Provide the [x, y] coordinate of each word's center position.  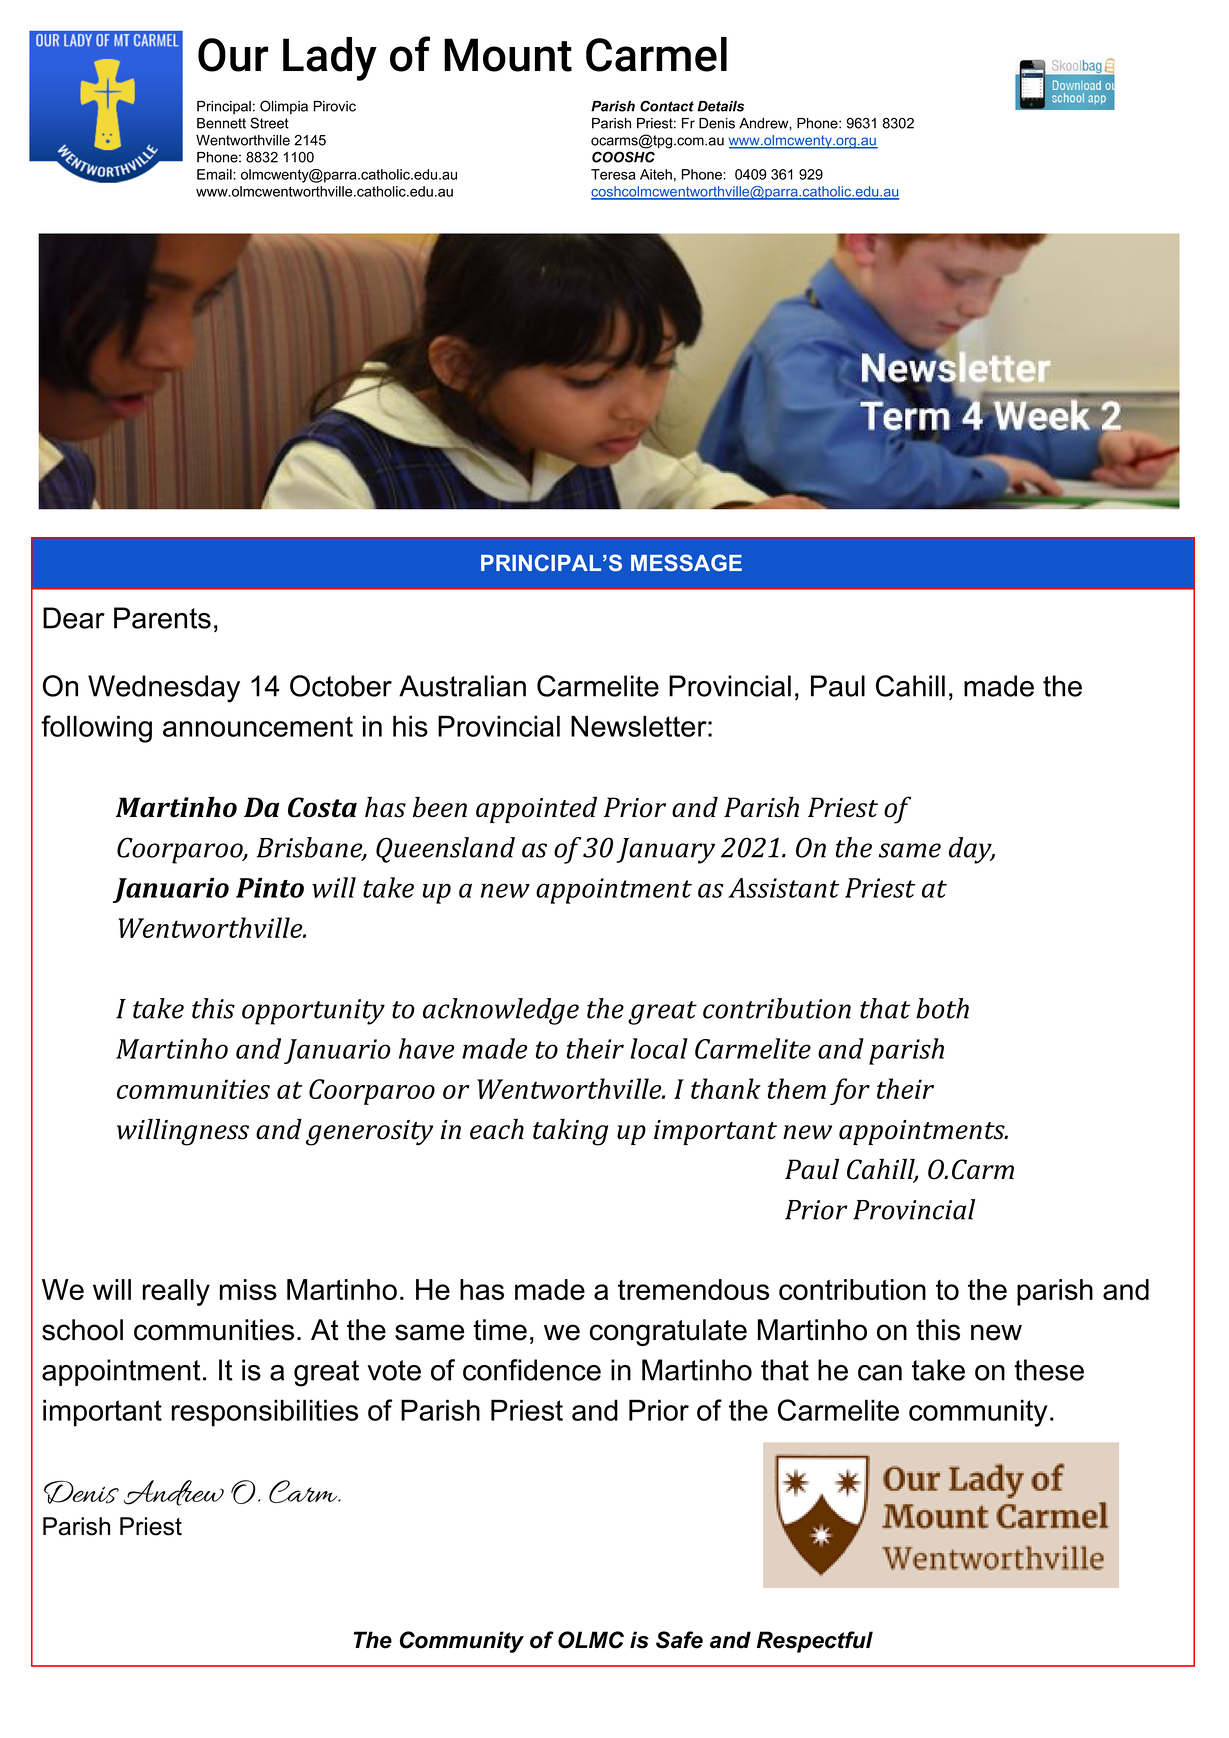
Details [720, 106]
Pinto [270, 888]
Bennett [221, 123]
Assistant [783, 888]
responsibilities [265, 1413]
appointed [536, 809]
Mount [508, 55]
